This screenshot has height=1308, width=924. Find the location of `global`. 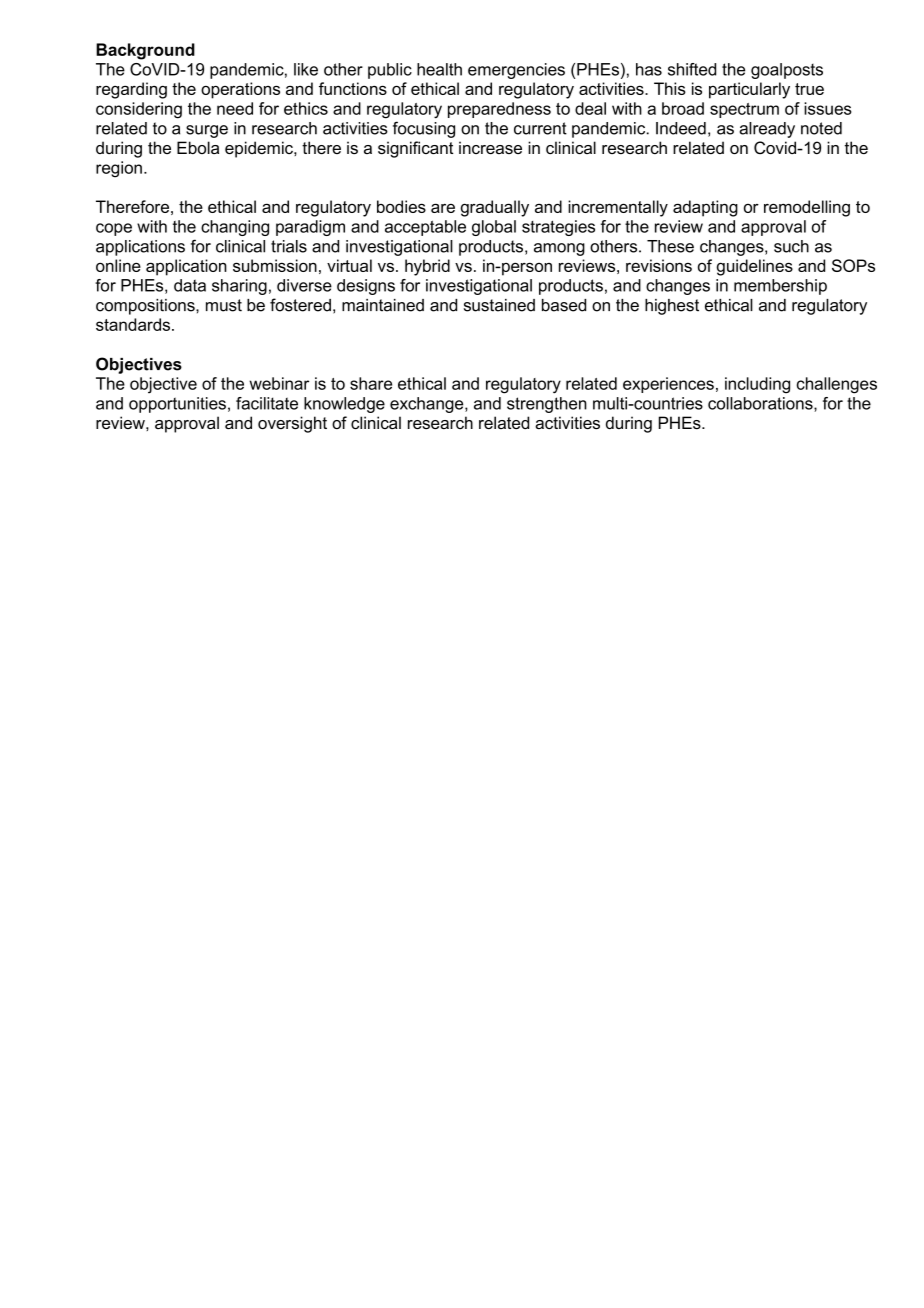

global is located at coordinates (494, 228).
